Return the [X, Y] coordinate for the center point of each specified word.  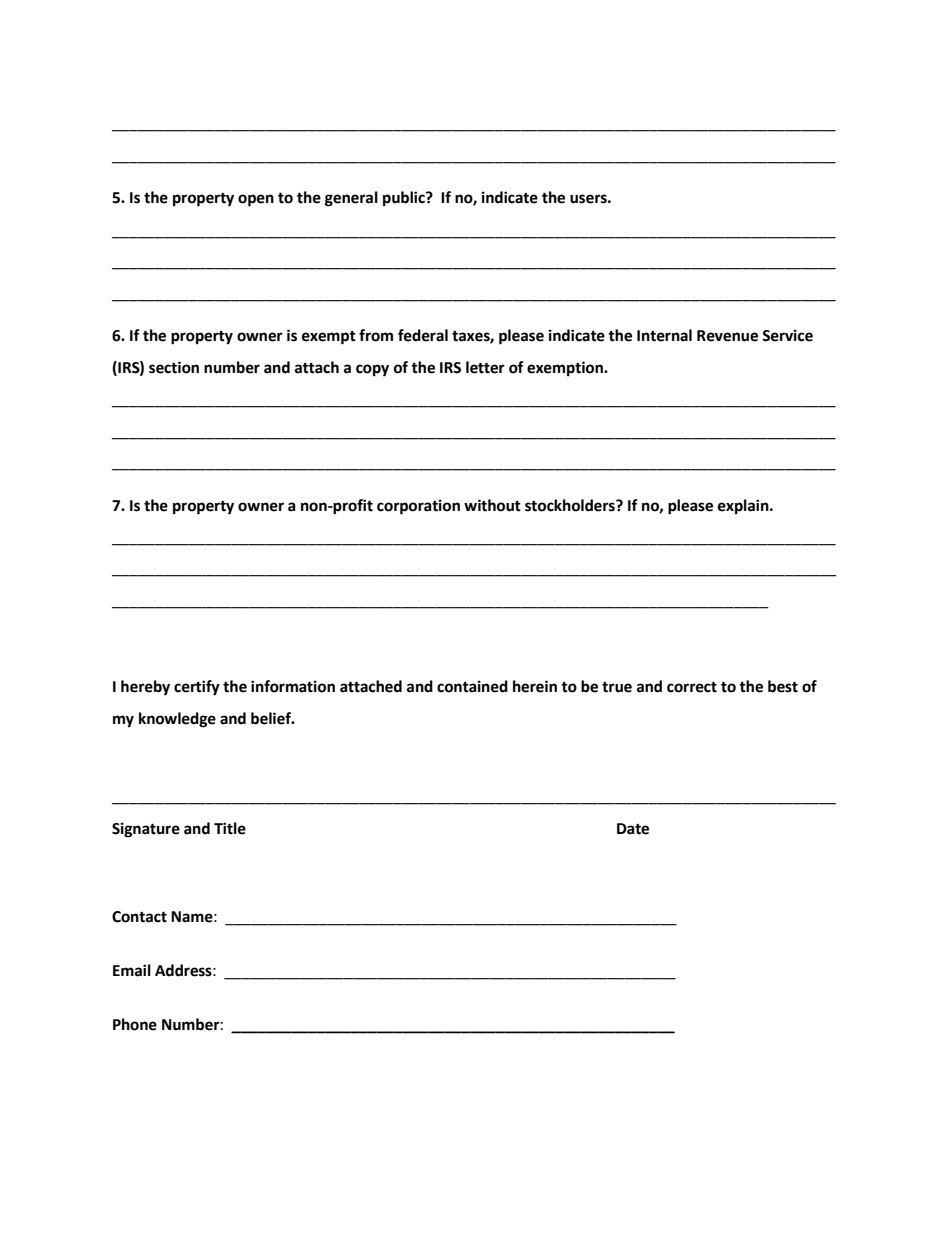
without [492, 505]
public [405, 199]
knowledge [177, 720]
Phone [135, 1024]
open [256, 200]
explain [744, 507]
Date [633, 829]
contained [472, 686]
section [174, 367]
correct [692, 687]
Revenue [727, 336]
